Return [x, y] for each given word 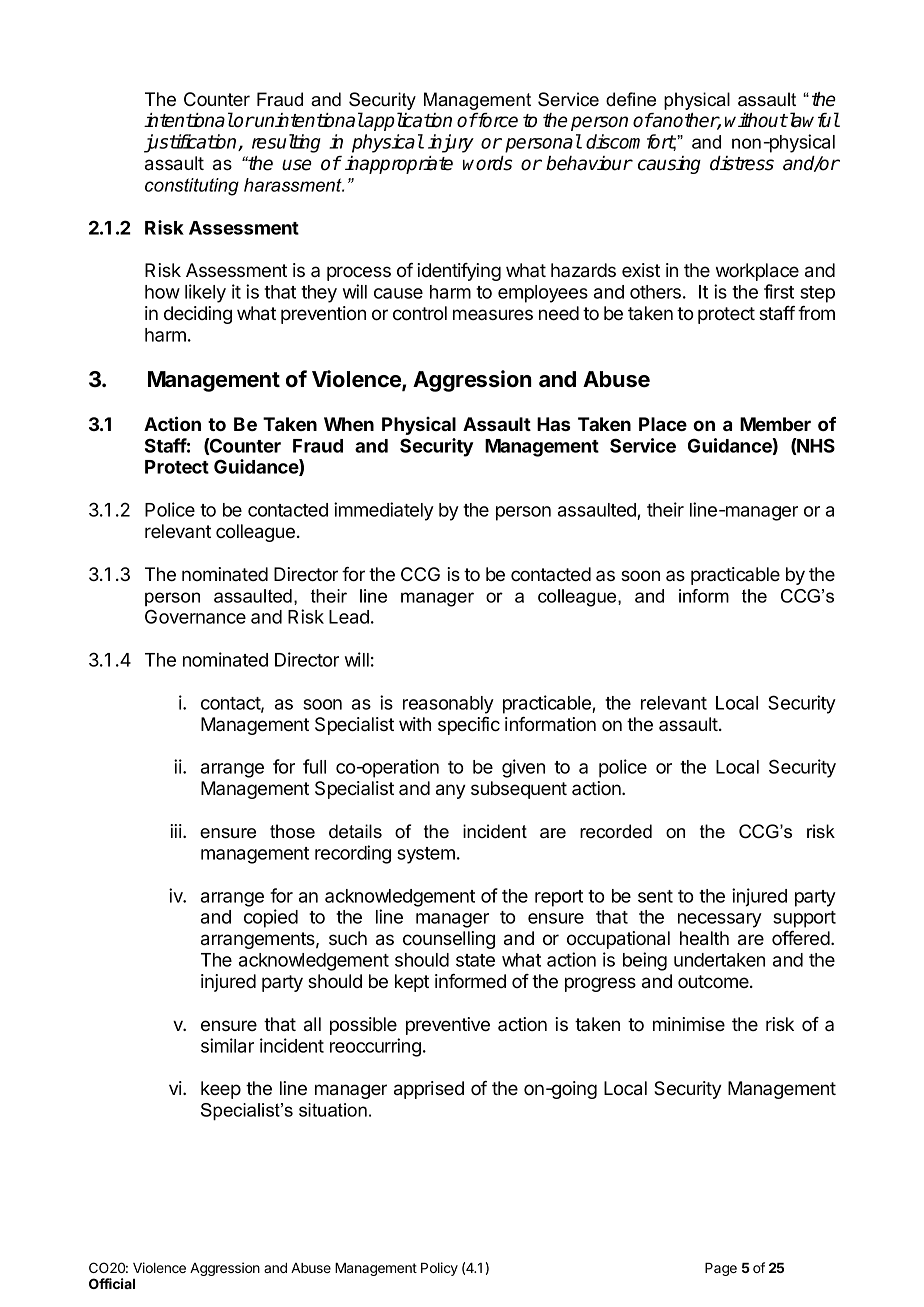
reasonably [448, 705]
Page [721, 1269]
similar [227, 1045]
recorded [616, 831]
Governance [195, 616]
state [475, 960]
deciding [198, 315]
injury [451, 143]
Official [112, 1283]
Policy [439, 1269]
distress [742, 163]
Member [775, 424]
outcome [714, 982]
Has [553, 424]
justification [191, 143]
